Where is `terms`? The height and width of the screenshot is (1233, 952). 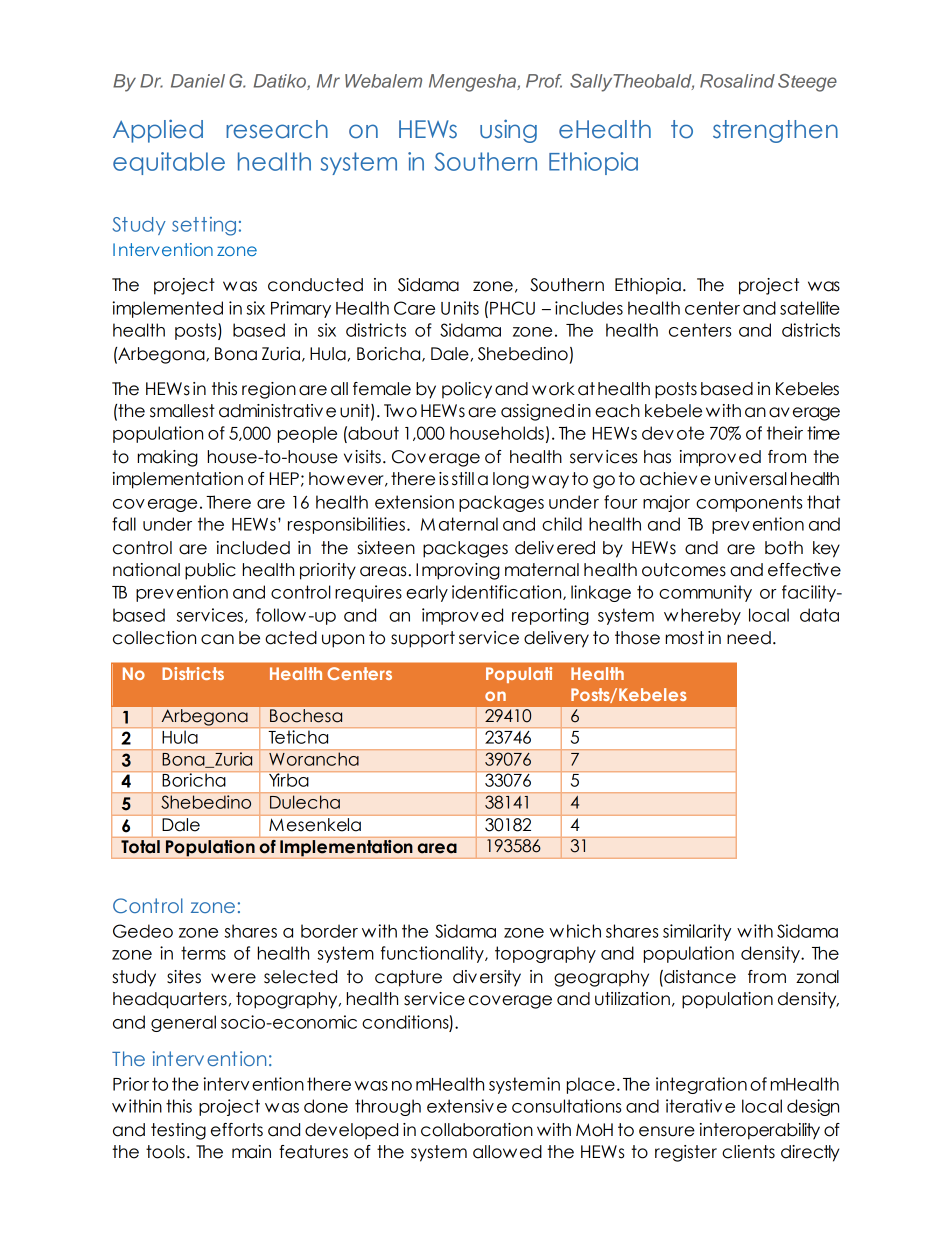
terms is located at coordinates (203, 953).
